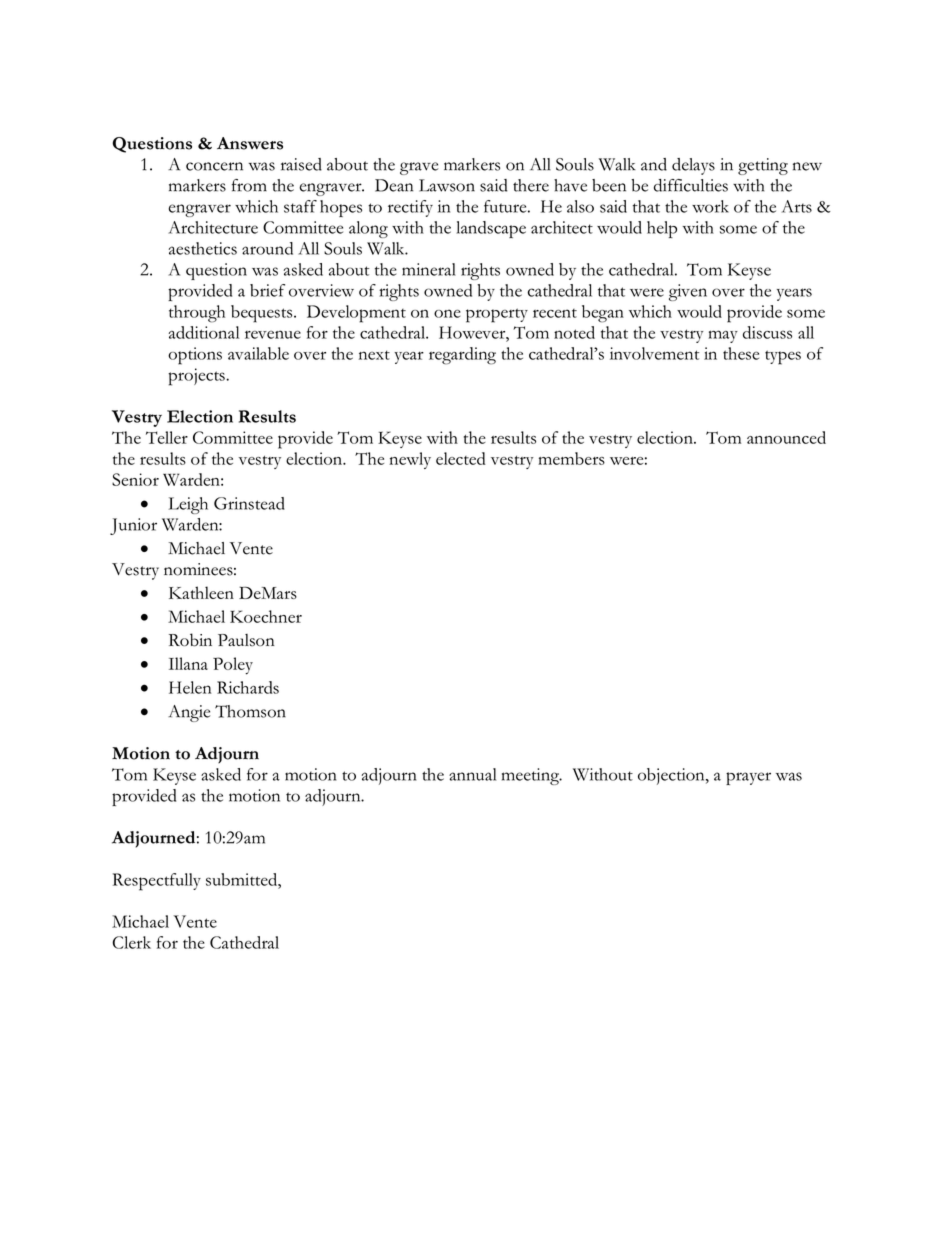 The image size is (952, 1233). Describe the element at coordinates (461, 458) in the page. I see `elected` at that location.
